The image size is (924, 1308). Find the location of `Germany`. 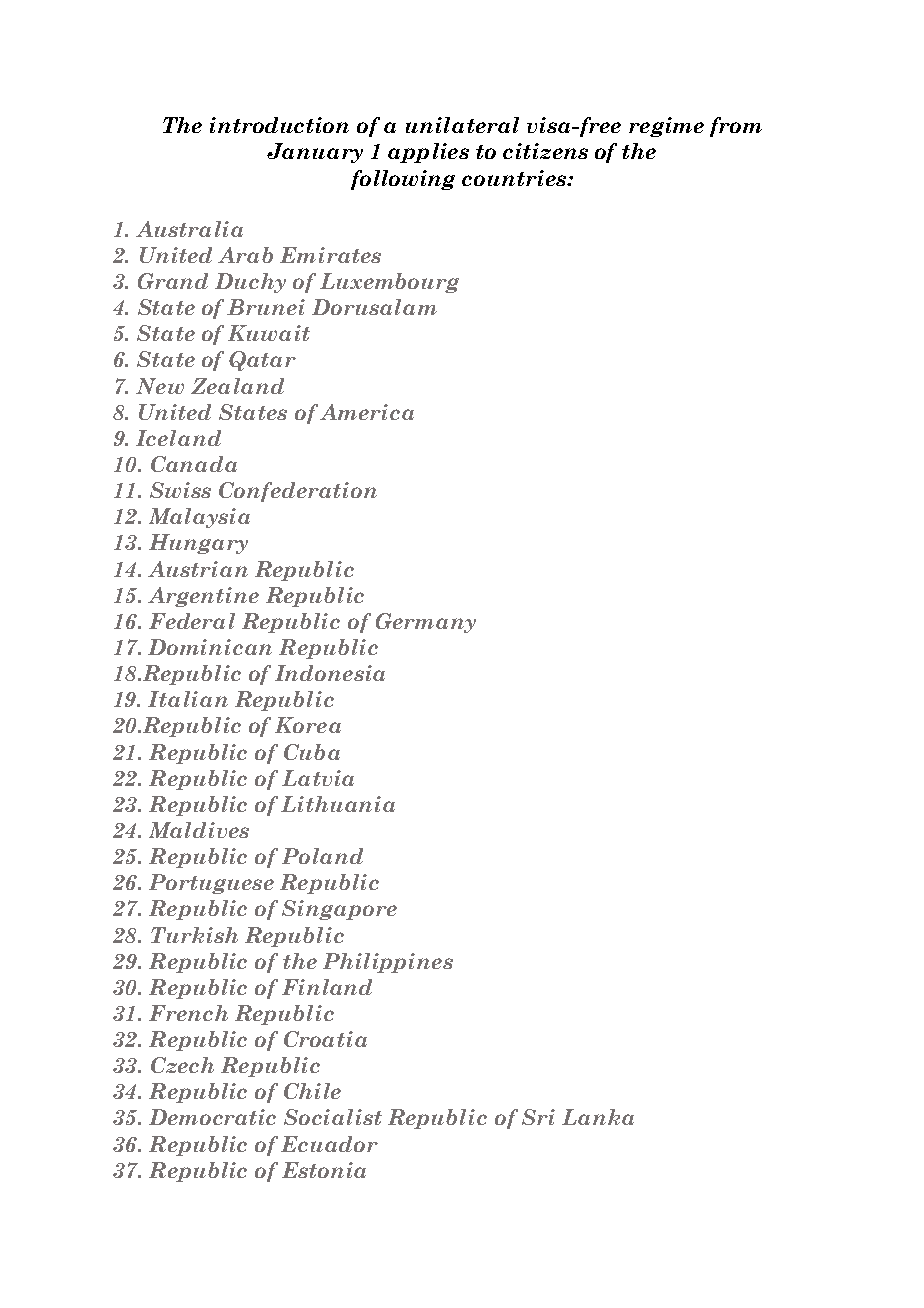

Germany is located at coordinates (426, 623).
